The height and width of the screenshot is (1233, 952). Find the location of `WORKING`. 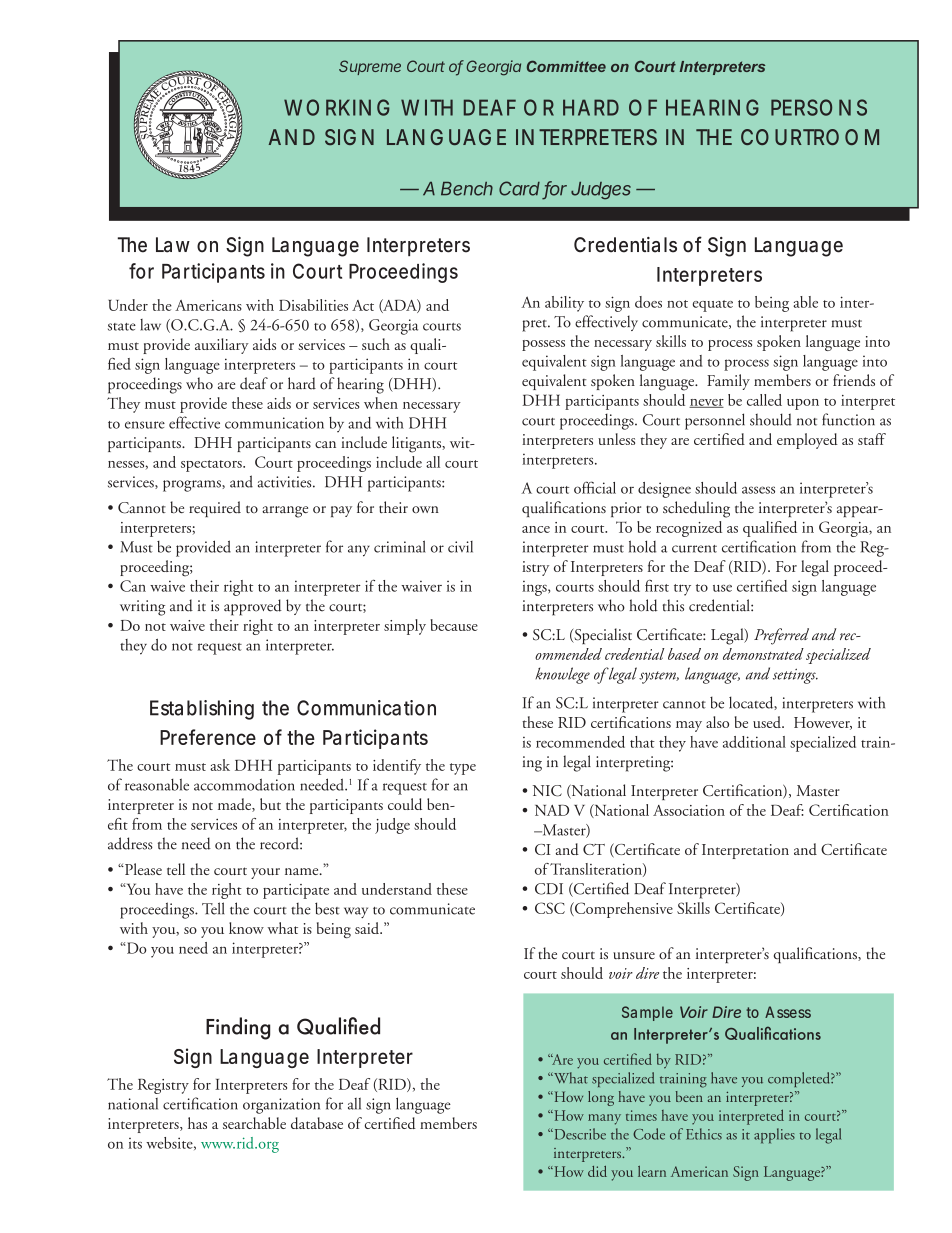

WORKING is located at coordinates (336, 107).
